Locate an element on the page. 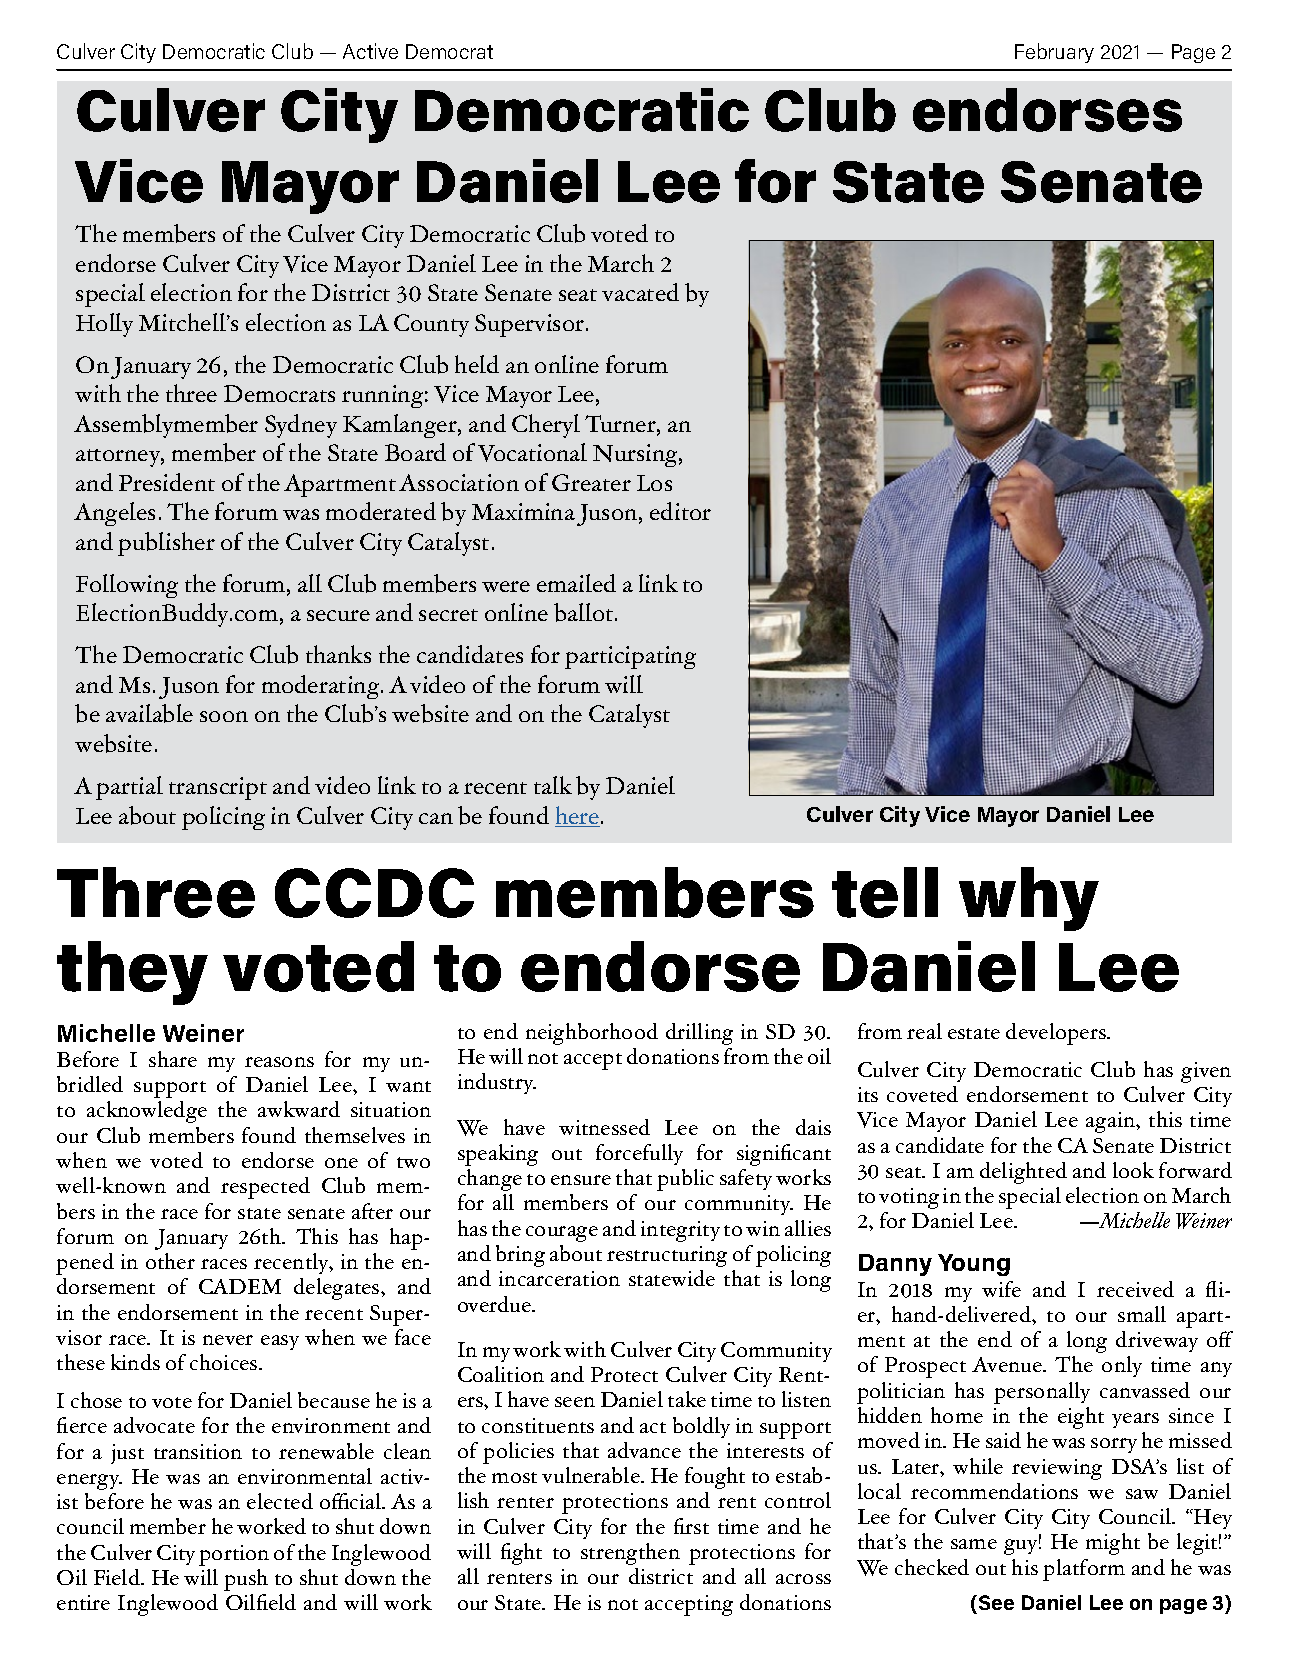 This page has height=1668, width=1289. February is located at coordinates (1054, 53).
